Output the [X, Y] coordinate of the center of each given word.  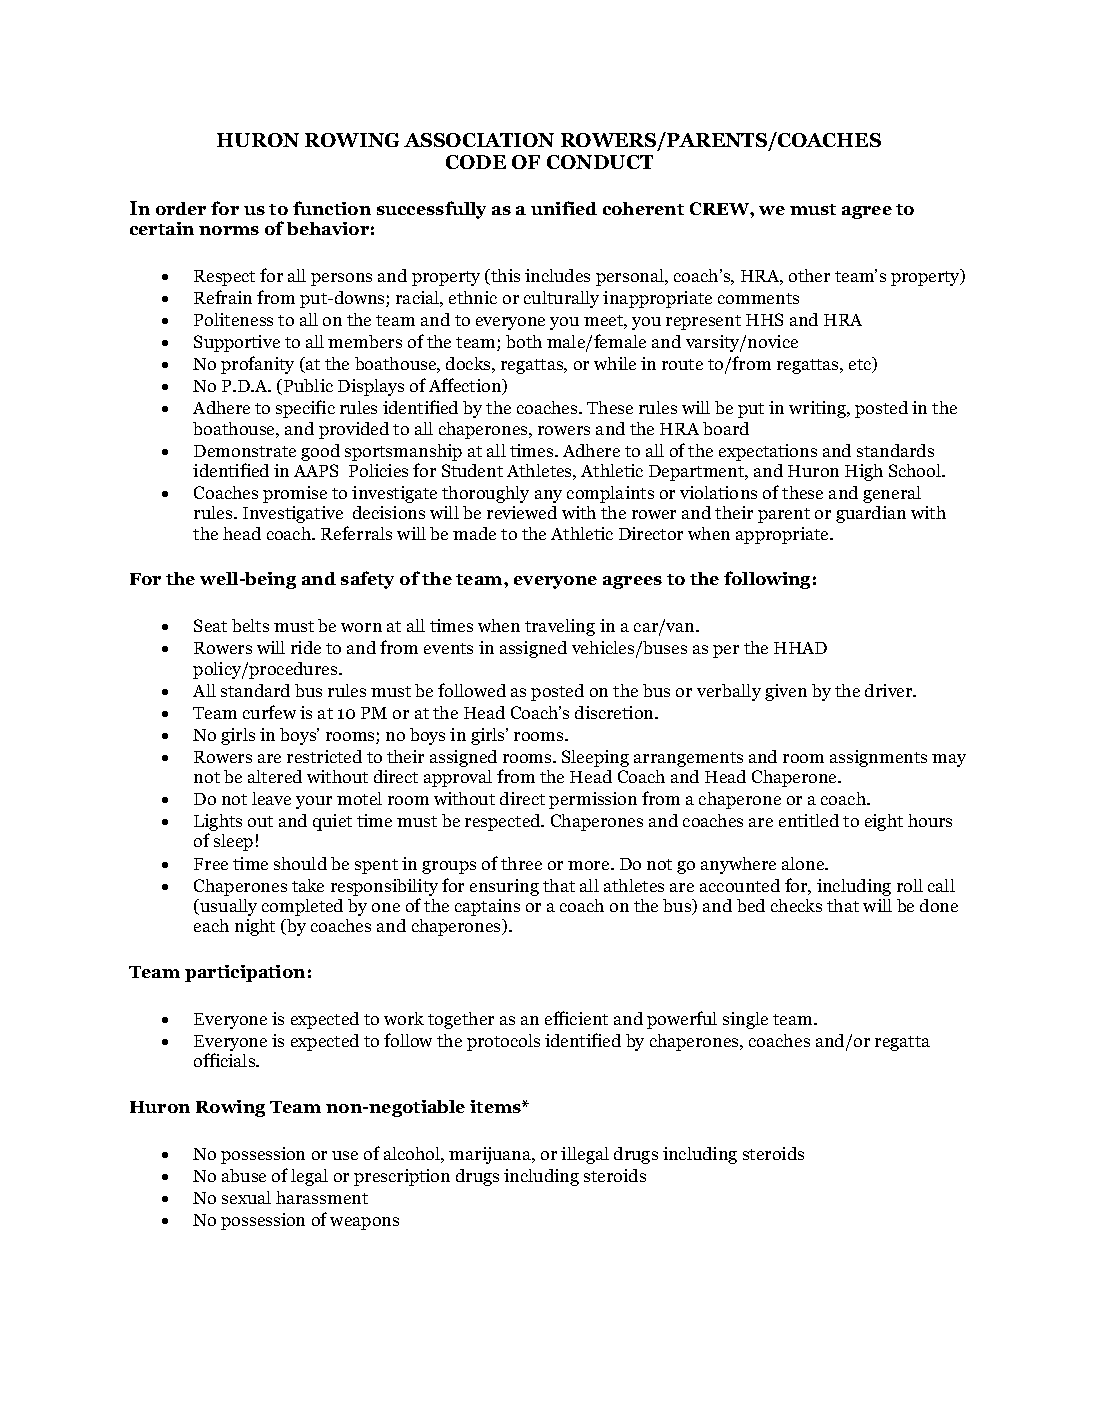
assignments [878, 758]
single [745, 1020]
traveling [560, 627]
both [524, 341]
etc [861, 365]
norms [229, 230]
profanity [257, 365]
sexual [246, 1197]
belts [250, 625]
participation [245, 973]
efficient [576, 1018]
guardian [871, 514]
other [809, 275]
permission [593, 800]
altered [275, 776]
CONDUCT [600, 162]
